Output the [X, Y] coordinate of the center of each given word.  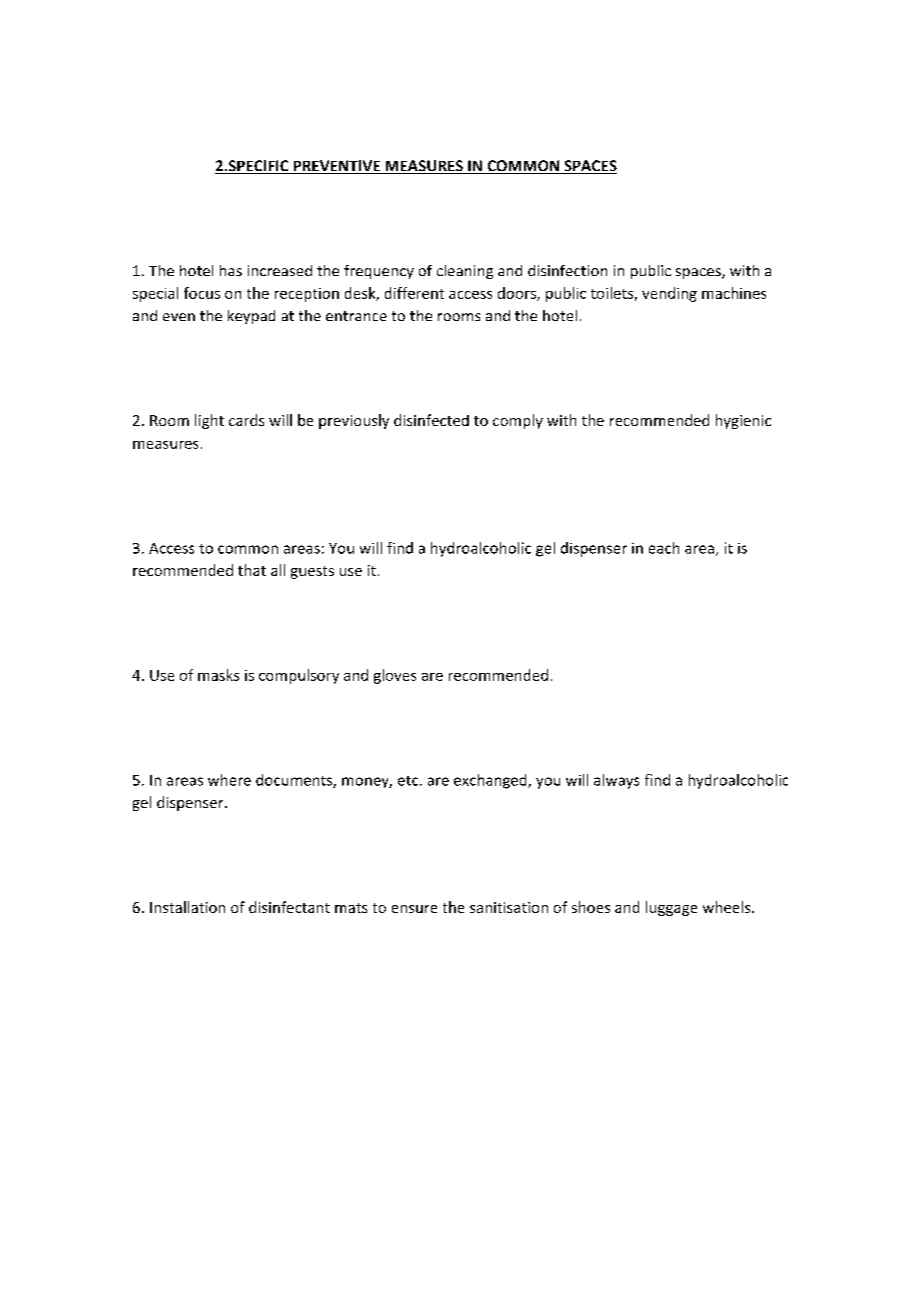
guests [312, 572]
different [414, 293]
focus [202, 293]
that [252, 570]
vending [669, 294]
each [664, 548]
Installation [187, 907]
